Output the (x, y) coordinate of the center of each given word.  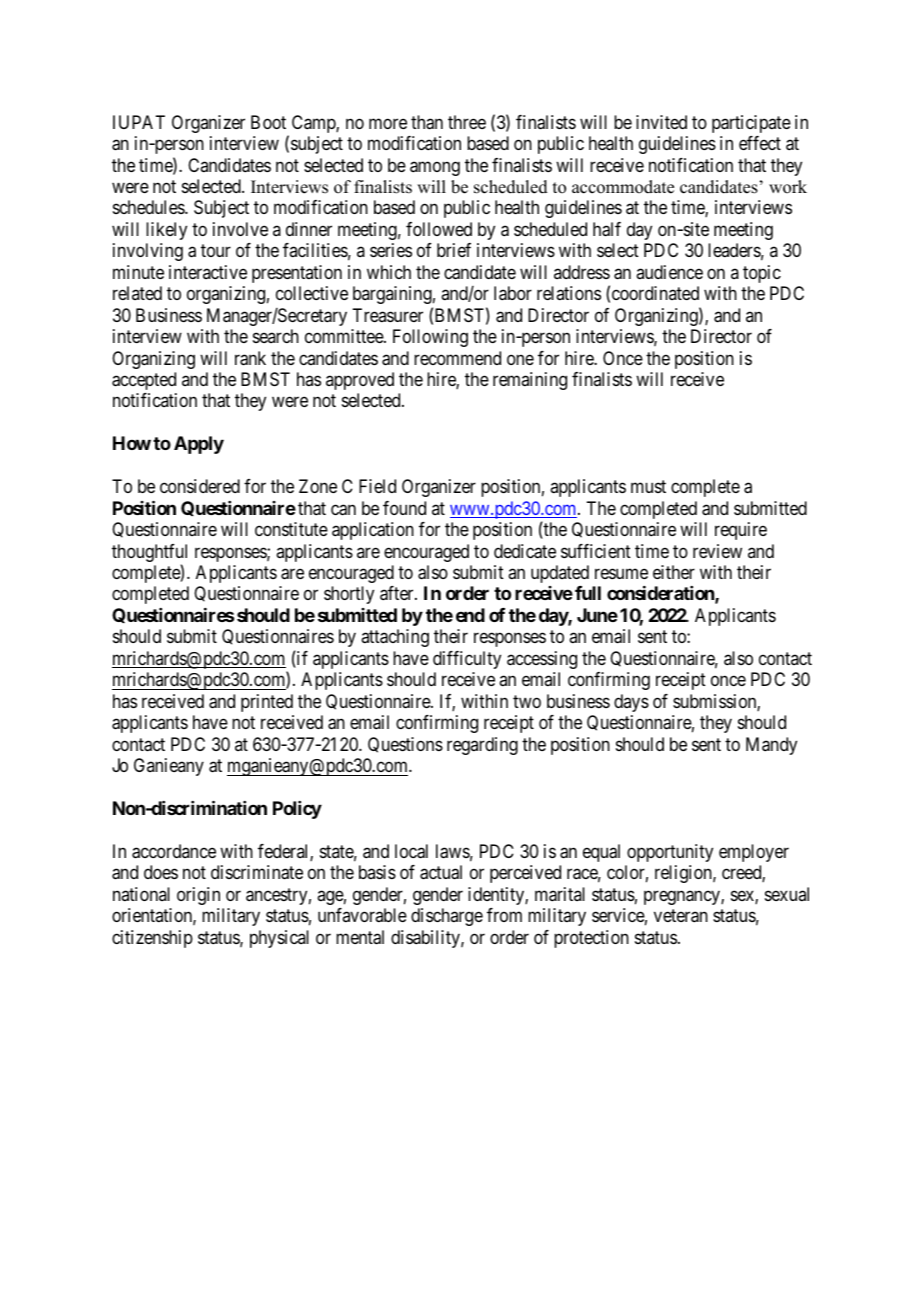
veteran (681, 916)
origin (198, 896)
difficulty (467, 660)
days (631, 703)
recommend (457, 358)
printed (267, 703)
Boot (268, 122)
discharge (447, 917)
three (467, 122)
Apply (199, 445)
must (648, 486)
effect (760, 143)
